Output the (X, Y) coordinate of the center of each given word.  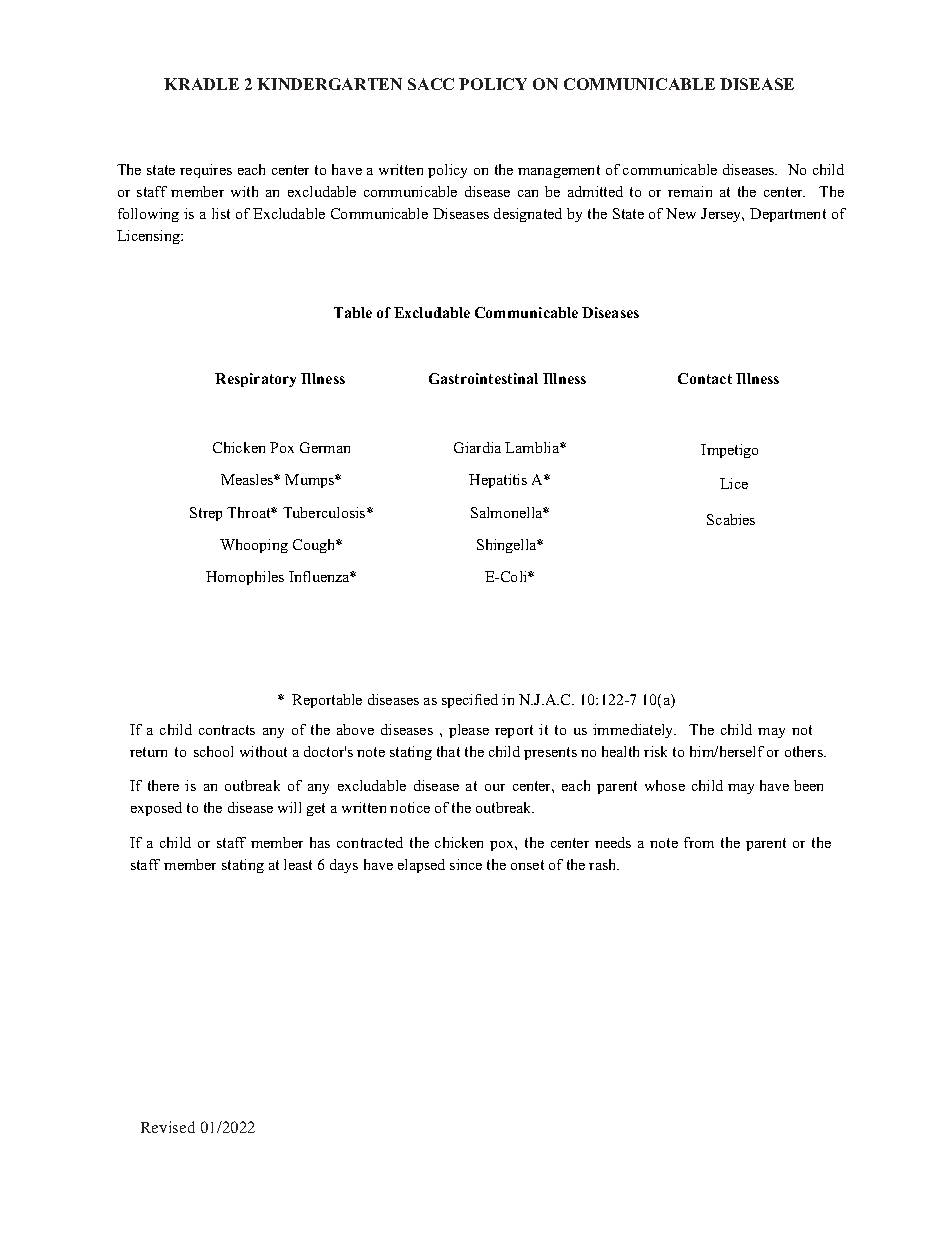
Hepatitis (498, 481)
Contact (705, 378)
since (466, 864)
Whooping (254, 546)
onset (527, 865)
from (699, 842)
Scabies (731, 519)
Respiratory (255, 380)
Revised (168, 1127)
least (298, 864)
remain (690, 191)
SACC (431, 84)
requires (206, 171)
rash (604, 864)
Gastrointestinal (483, 378)
